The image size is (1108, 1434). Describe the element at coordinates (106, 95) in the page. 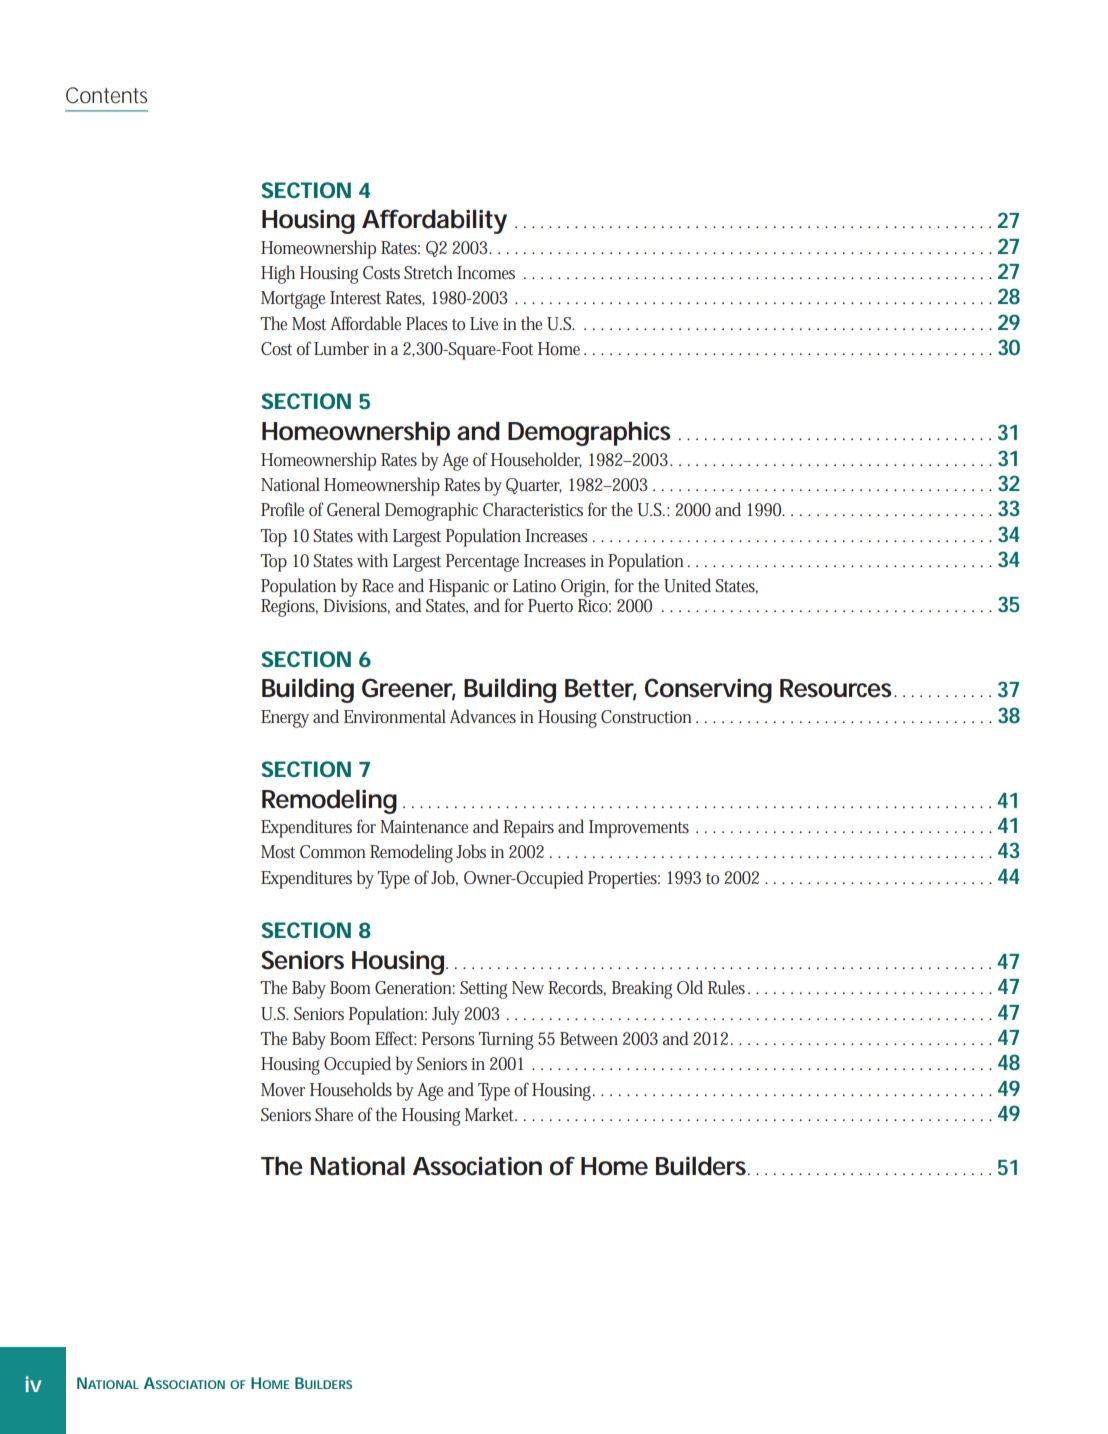

I see `Contents` at that location.
